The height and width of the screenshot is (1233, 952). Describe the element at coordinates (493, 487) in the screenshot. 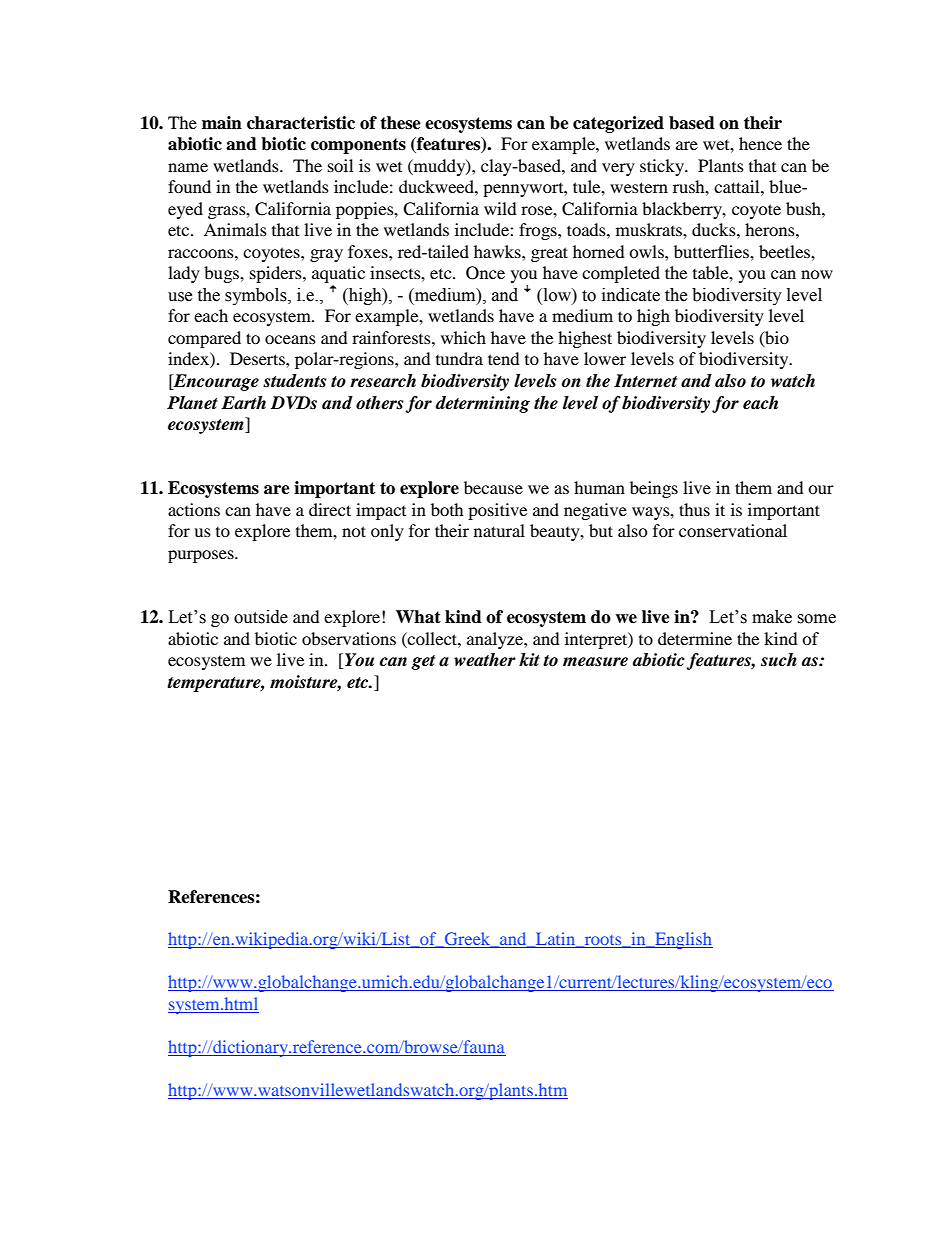

I see `because` at that location.
